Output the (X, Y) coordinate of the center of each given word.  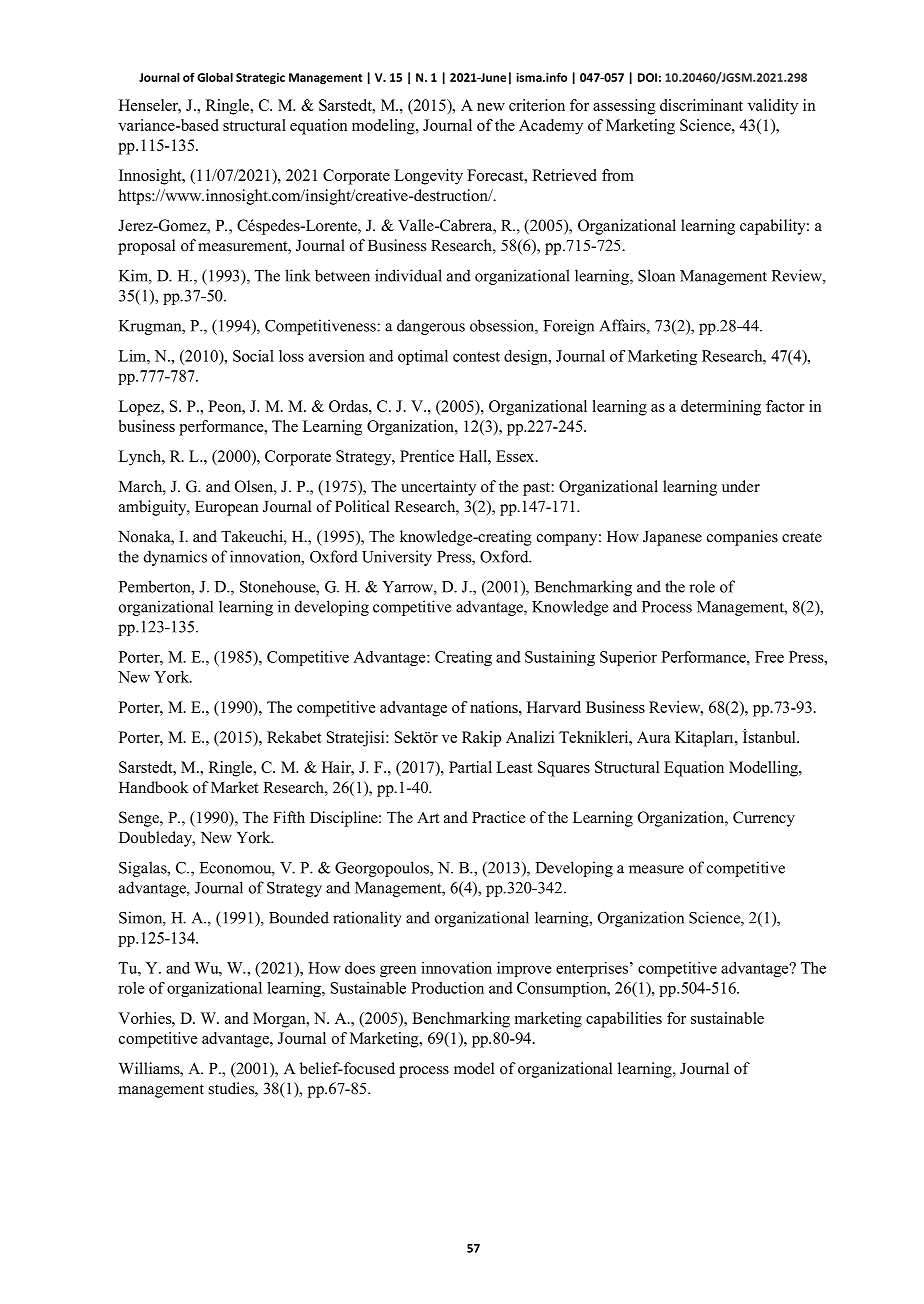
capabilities (624, 1020)
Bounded (299, 917)
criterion (537, 105)
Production (447, 988)
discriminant (701, 105)
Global (215, 77)
